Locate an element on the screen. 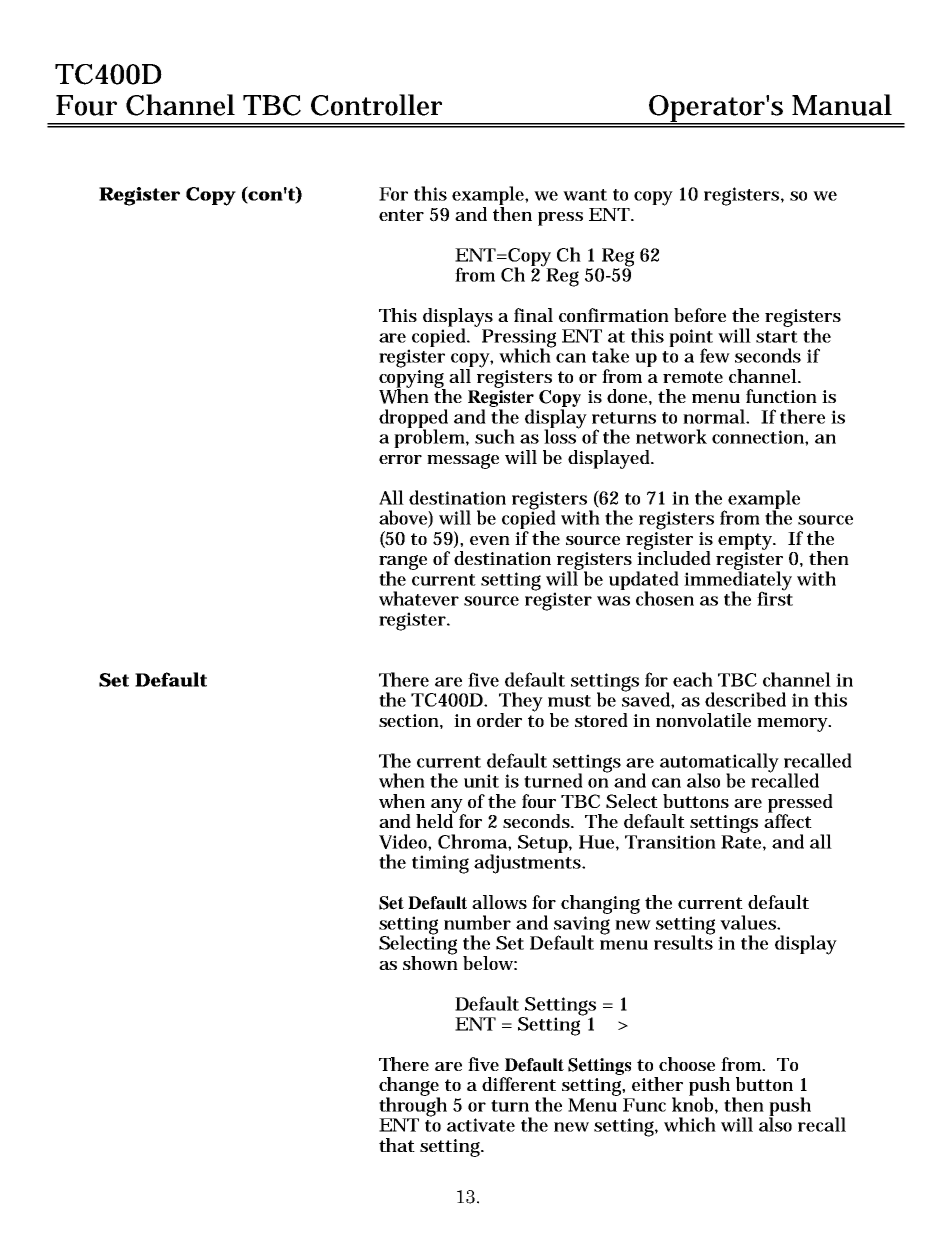 The height and width of the screenshot is (1233, 952). dropped is located at coordinates (413, 419).
